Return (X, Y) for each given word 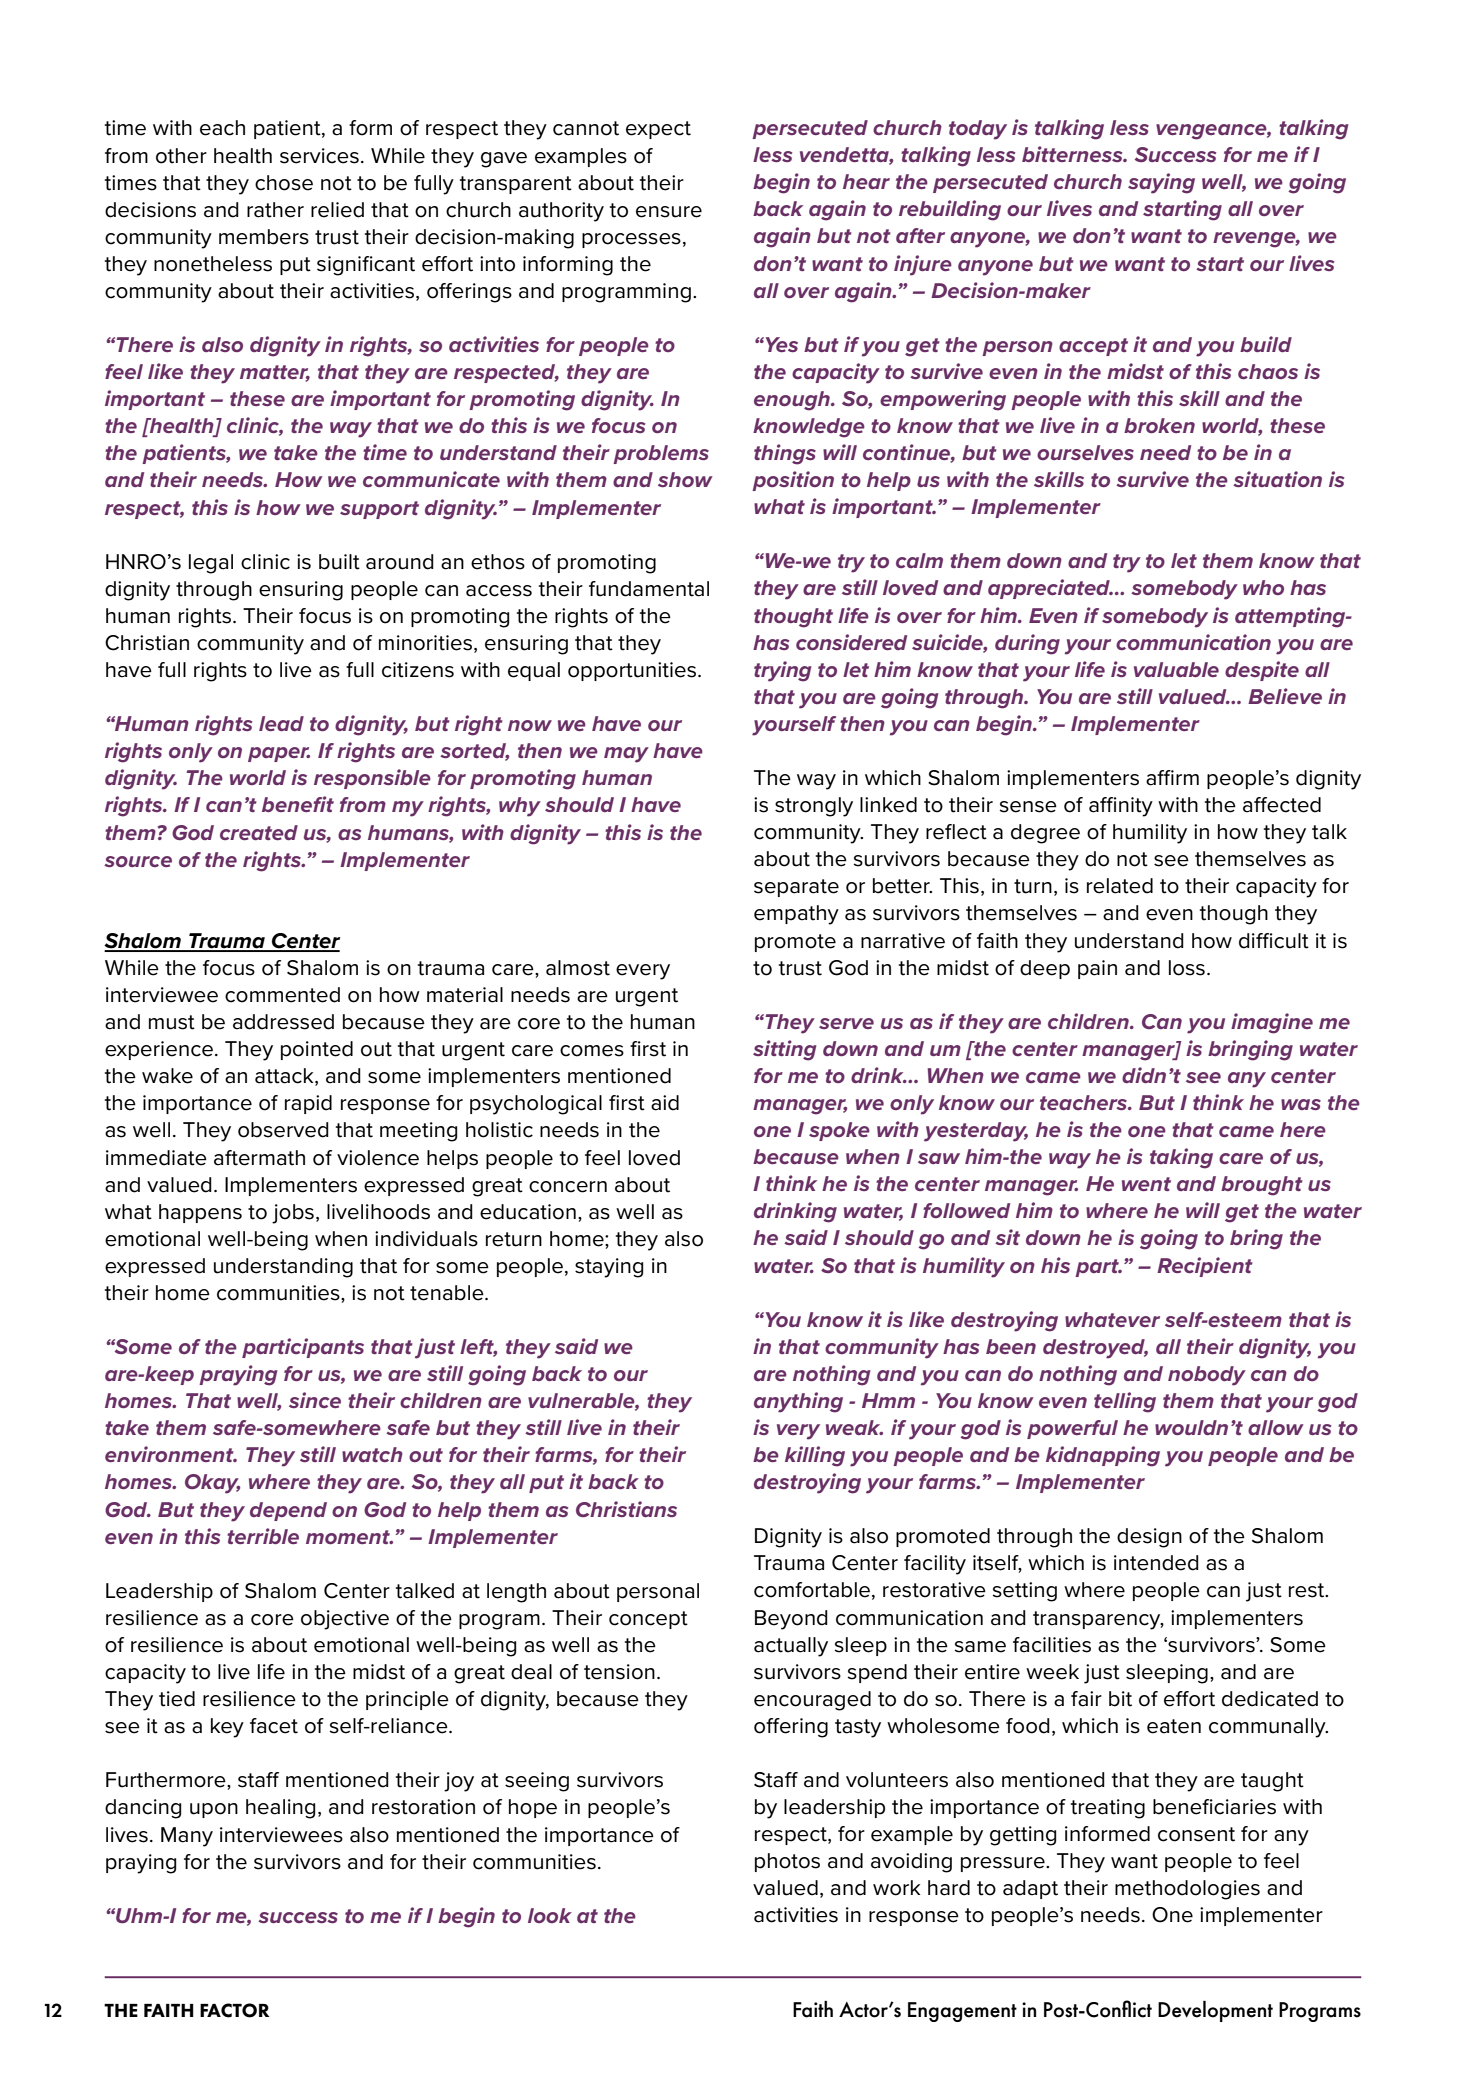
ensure (669, 212)
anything (798, 1402)
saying (1161, 183)
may (626, 755)
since (315, 1400)
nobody (1207, 1376)
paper (279, 754)
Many (187, 1837)
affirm (1172, 778)
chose (284, 183)
